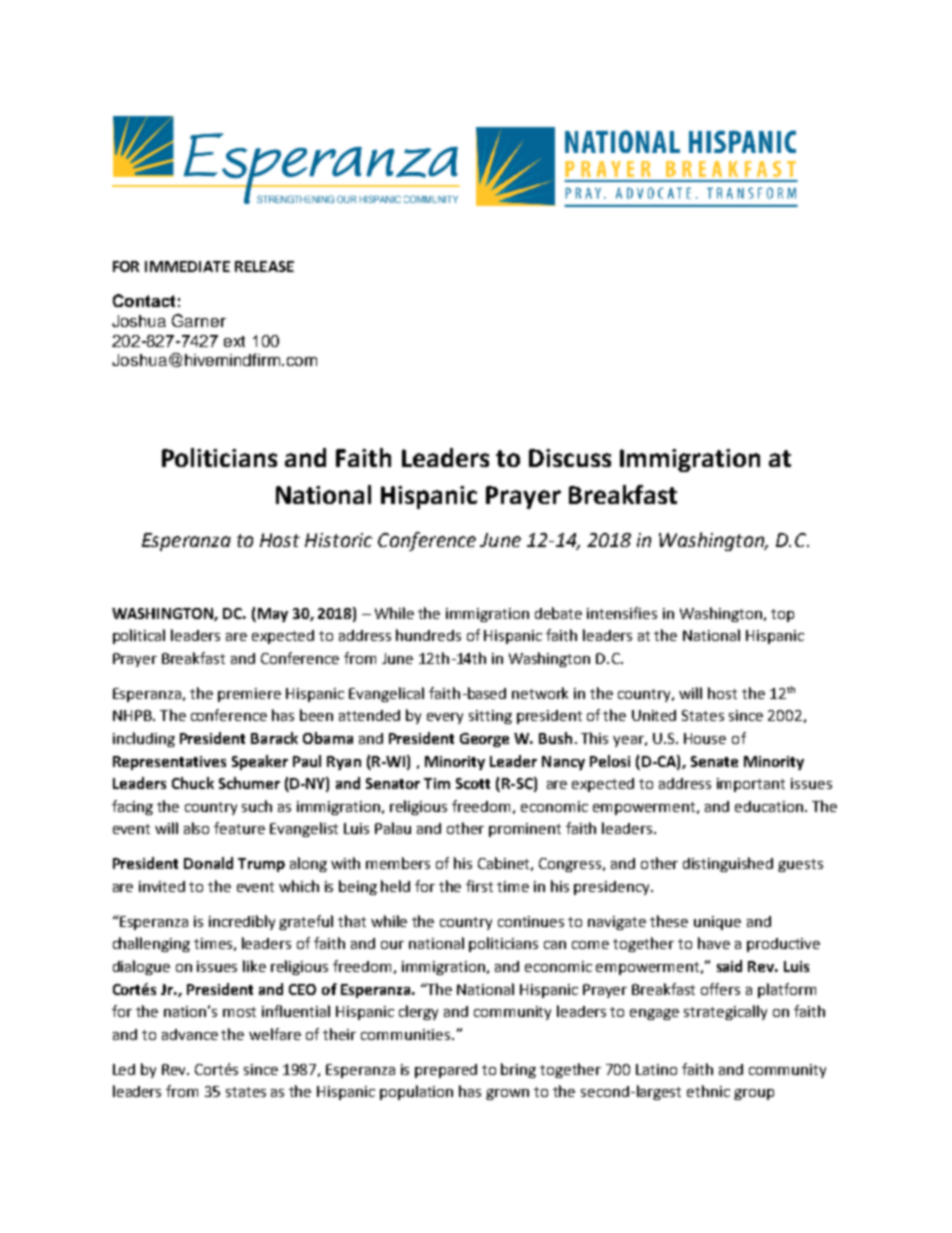 This screenshot has width=952, height=1233. I want to click on Historic, so click(338, 540).
